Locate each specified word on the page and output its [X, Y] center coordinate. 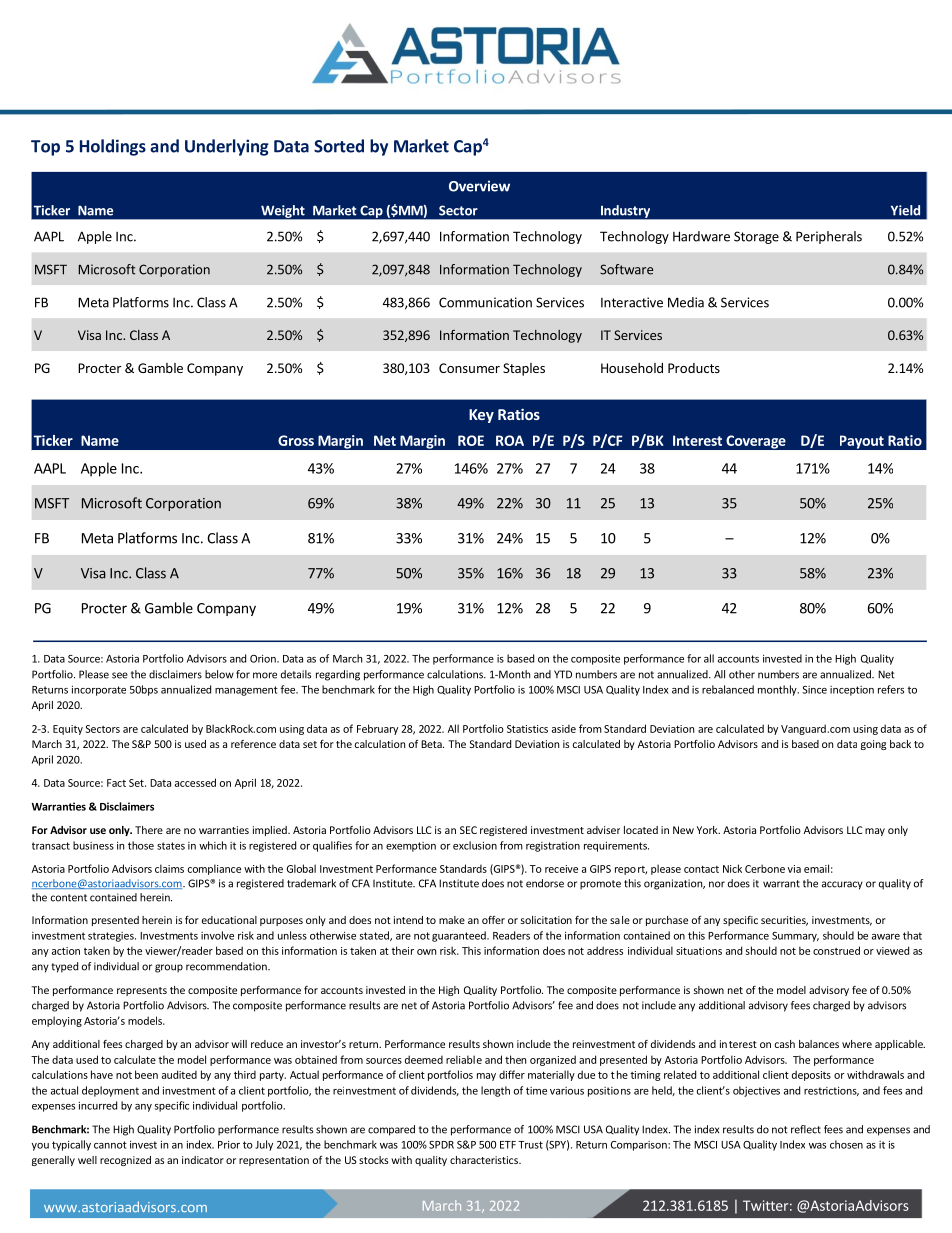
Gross [296, 440]
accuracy [842, 885]
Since [814, 690]
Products [694, 368]
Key [481, 416]
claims [169, 868]
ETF [508, 1145]
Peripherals [829, 237]
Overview [479, 186]
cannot [110, 1145]
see [120, 675]
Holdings [113, 147]
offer [493, 920]
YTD [563, 674]
